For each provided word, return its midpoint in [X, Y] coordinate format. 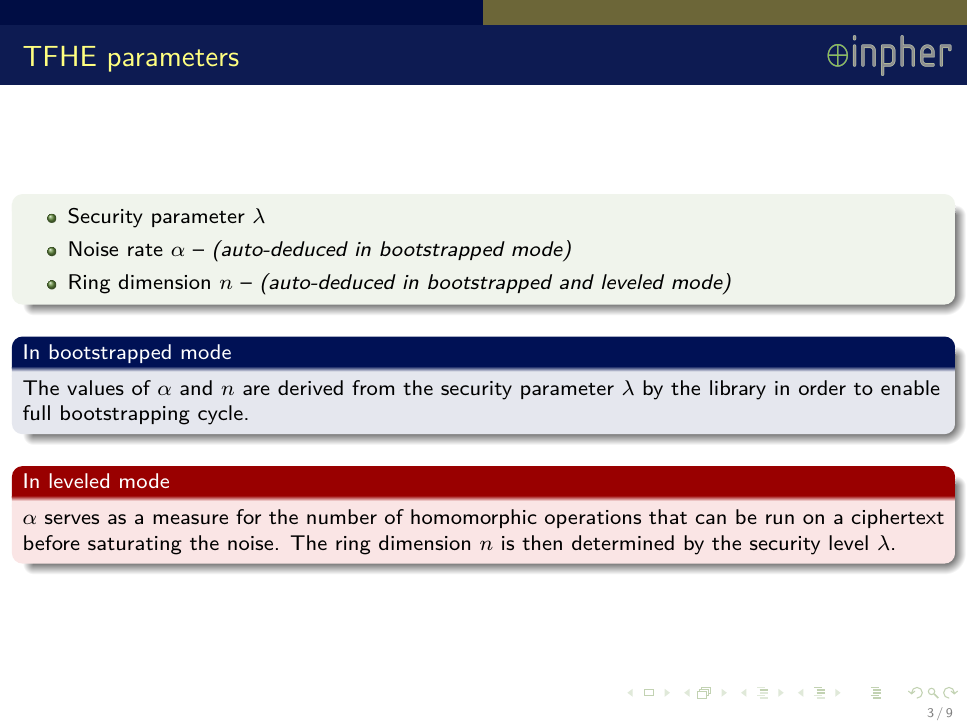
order [822, 387]
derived [310, 387]
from [373, 387]
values [95, 387]
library [738, 390]
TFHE [59, 56]
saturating [135, 545]
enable [910, 387]
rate [145, 250]
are [256, 390]
